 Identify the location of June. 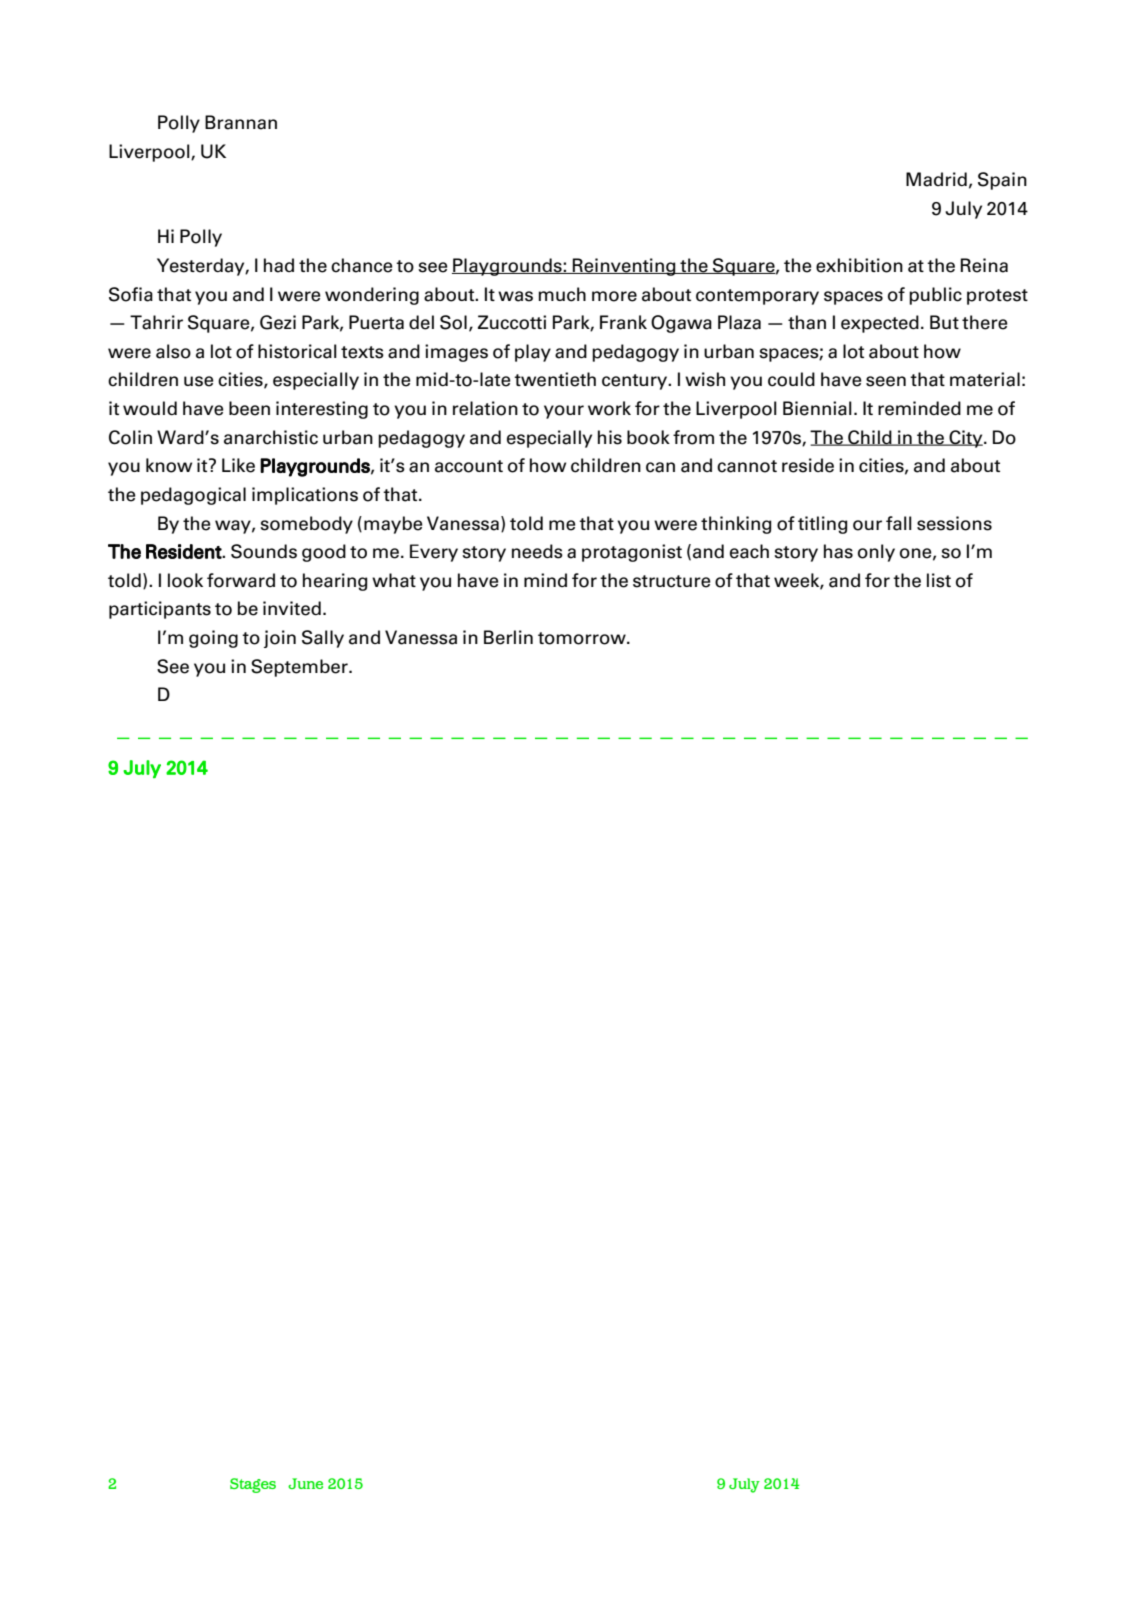
(305, 1483).
